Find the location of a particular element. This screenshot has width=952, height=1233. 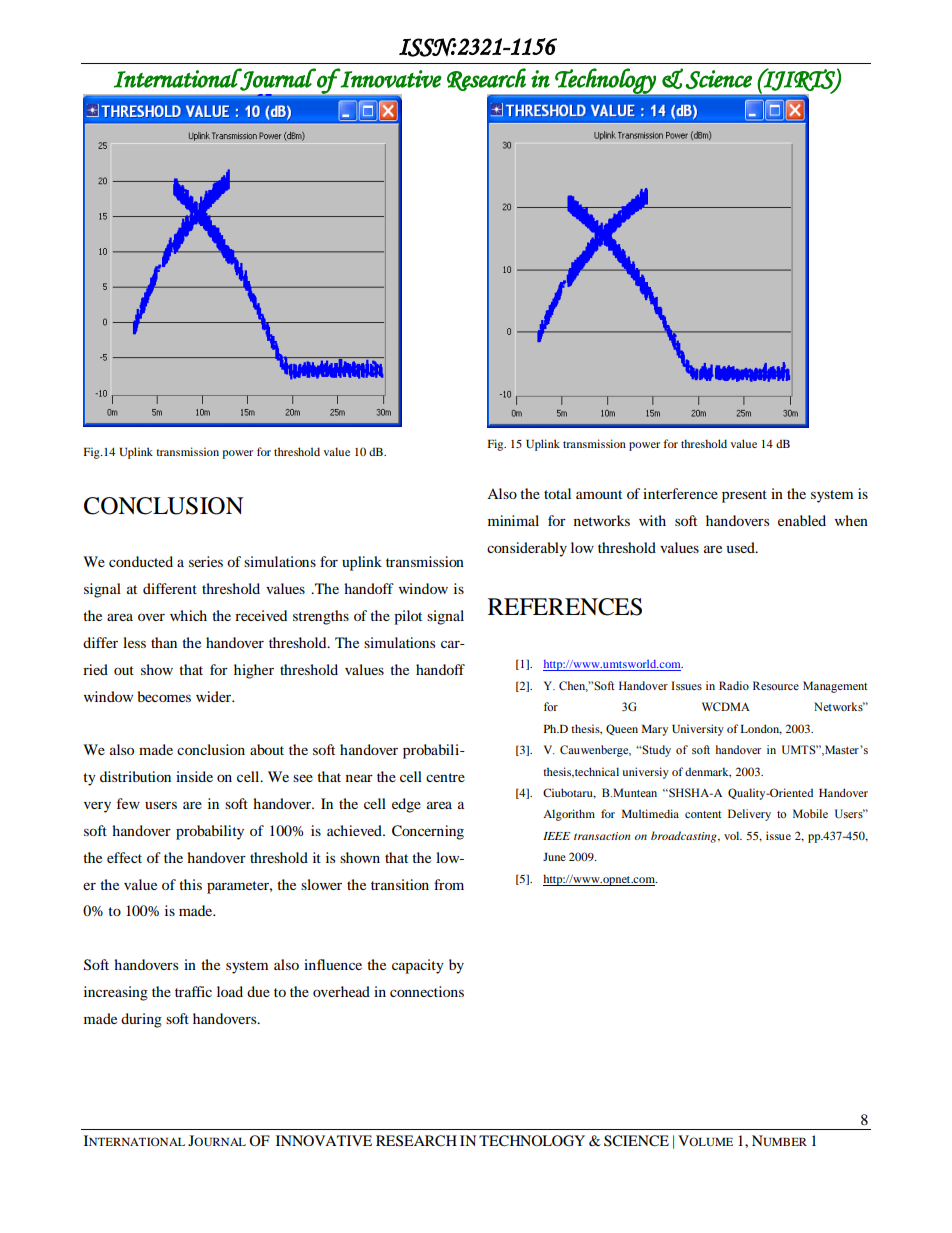

series is located at coordinates (206, 561).
